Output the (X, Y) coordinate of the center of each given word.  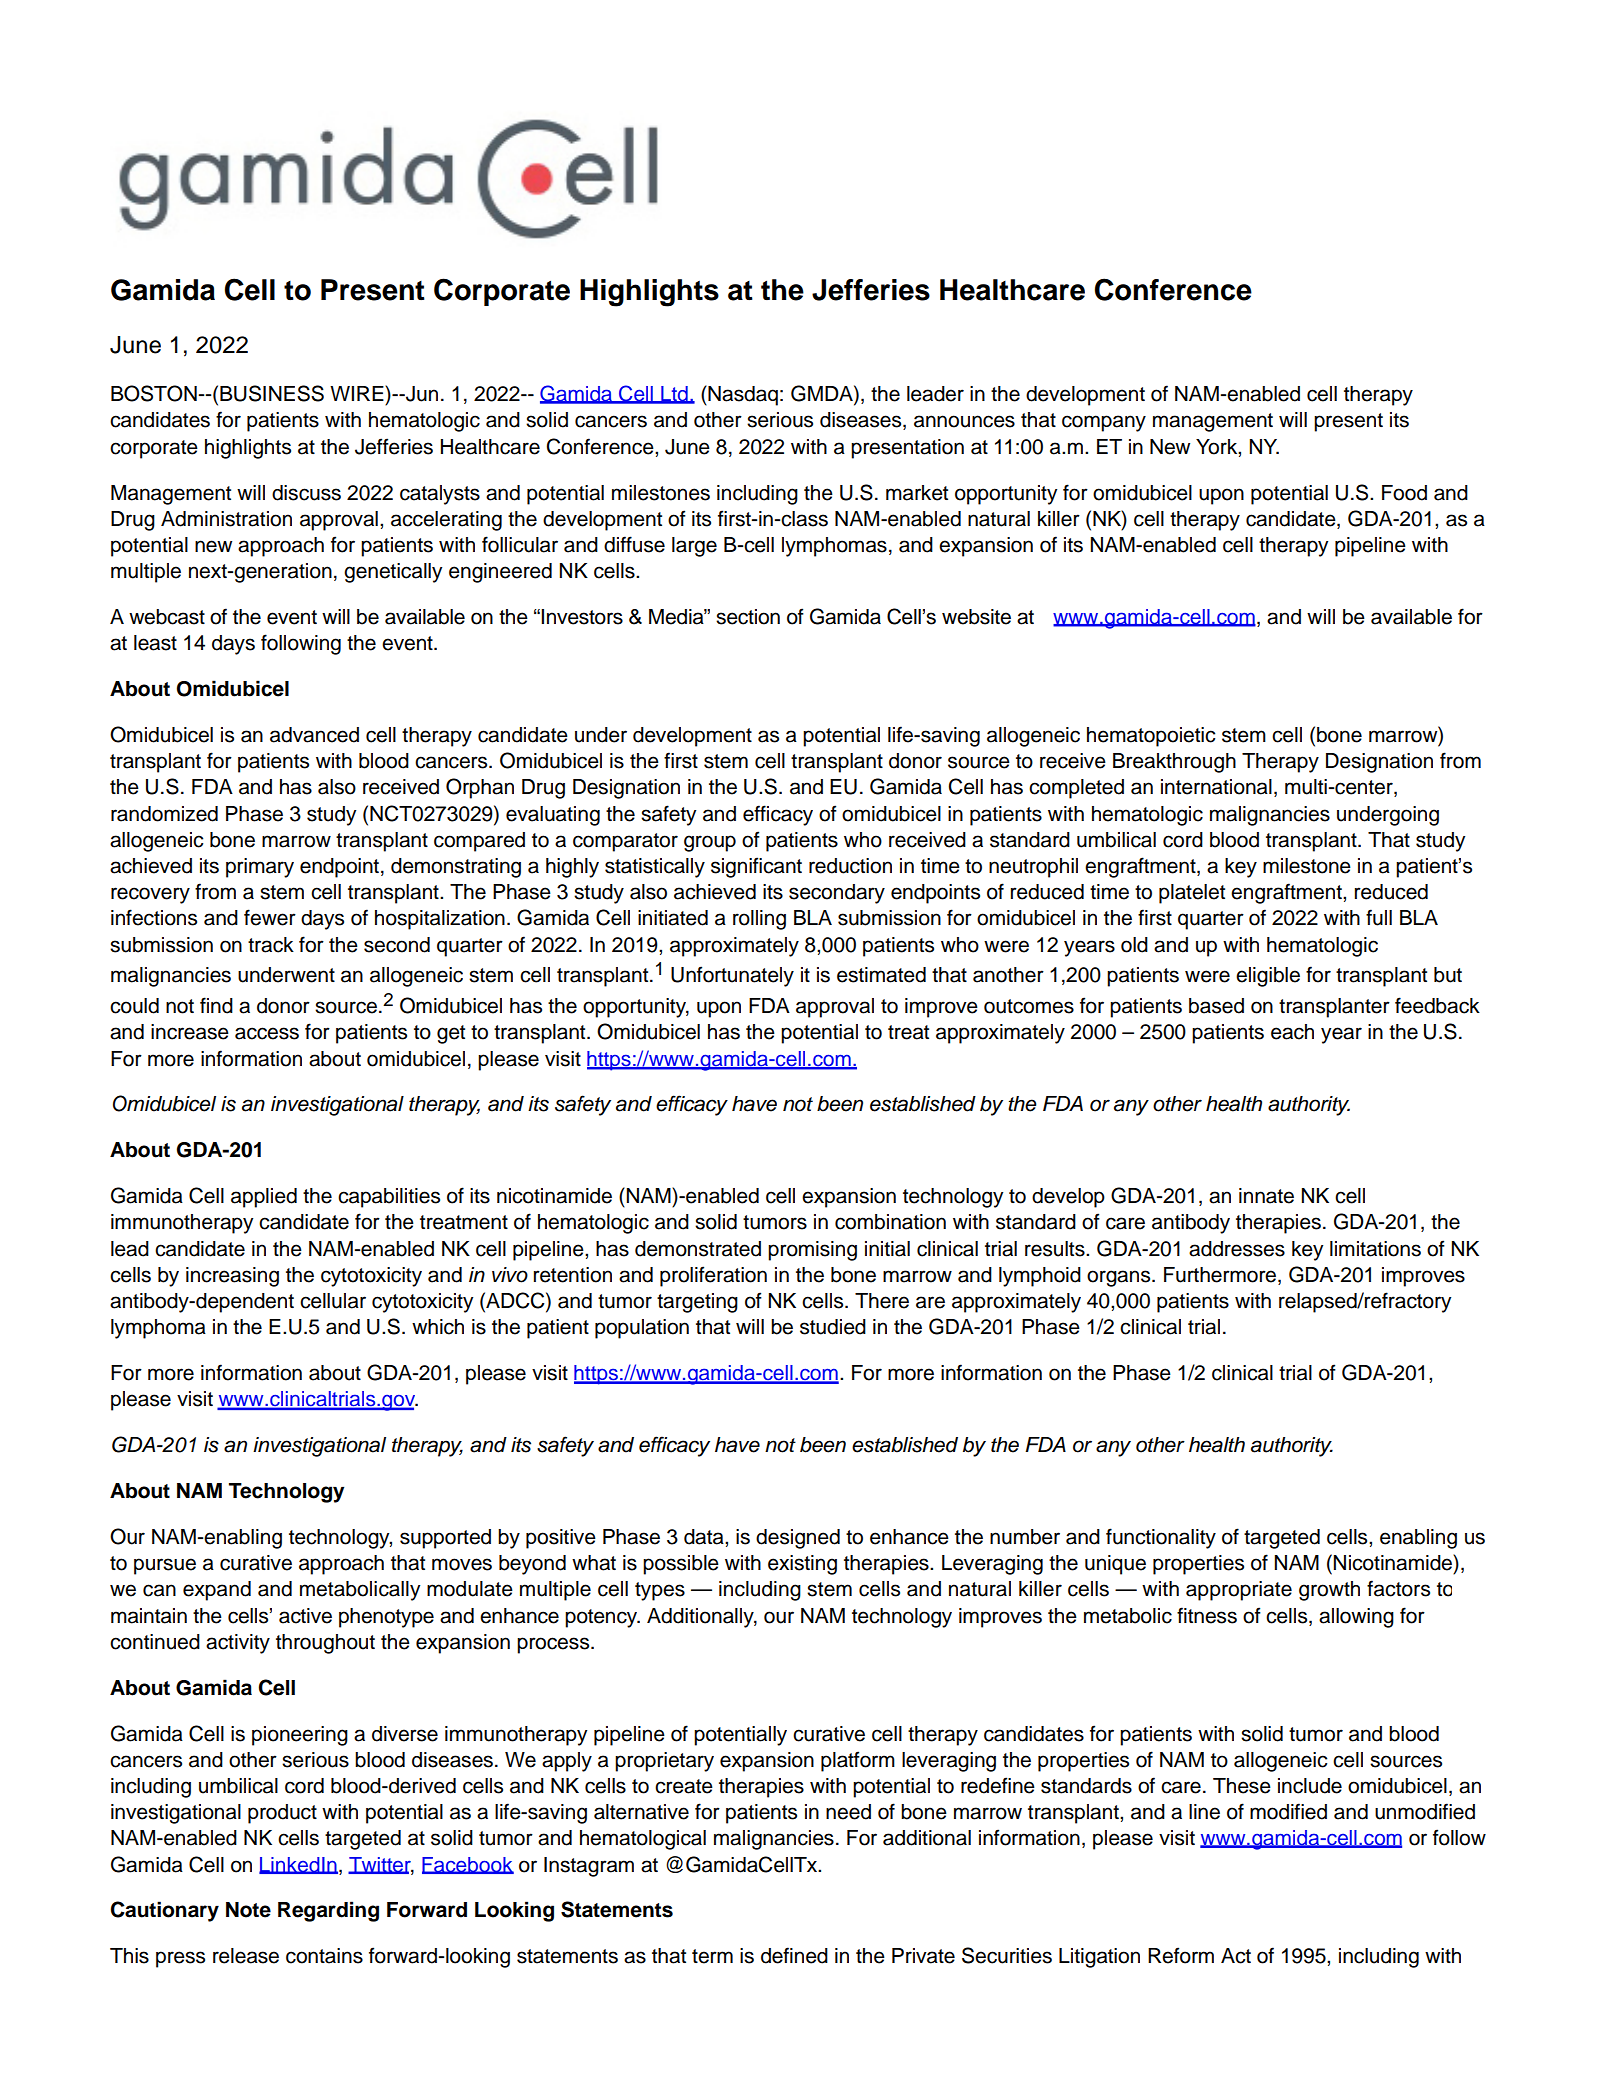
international (1216, 787)
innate (1266, 1196)
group (710, 843)
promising (812, 1251)
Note (248, 1910)
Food (1404, 493)
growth (1329, 1591)
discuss (306, 493)
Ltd (674, 395)
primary (260, 868)
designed (798, 1539)
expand (217, 1591)
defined (794, 1955)
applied (264, 1198)
